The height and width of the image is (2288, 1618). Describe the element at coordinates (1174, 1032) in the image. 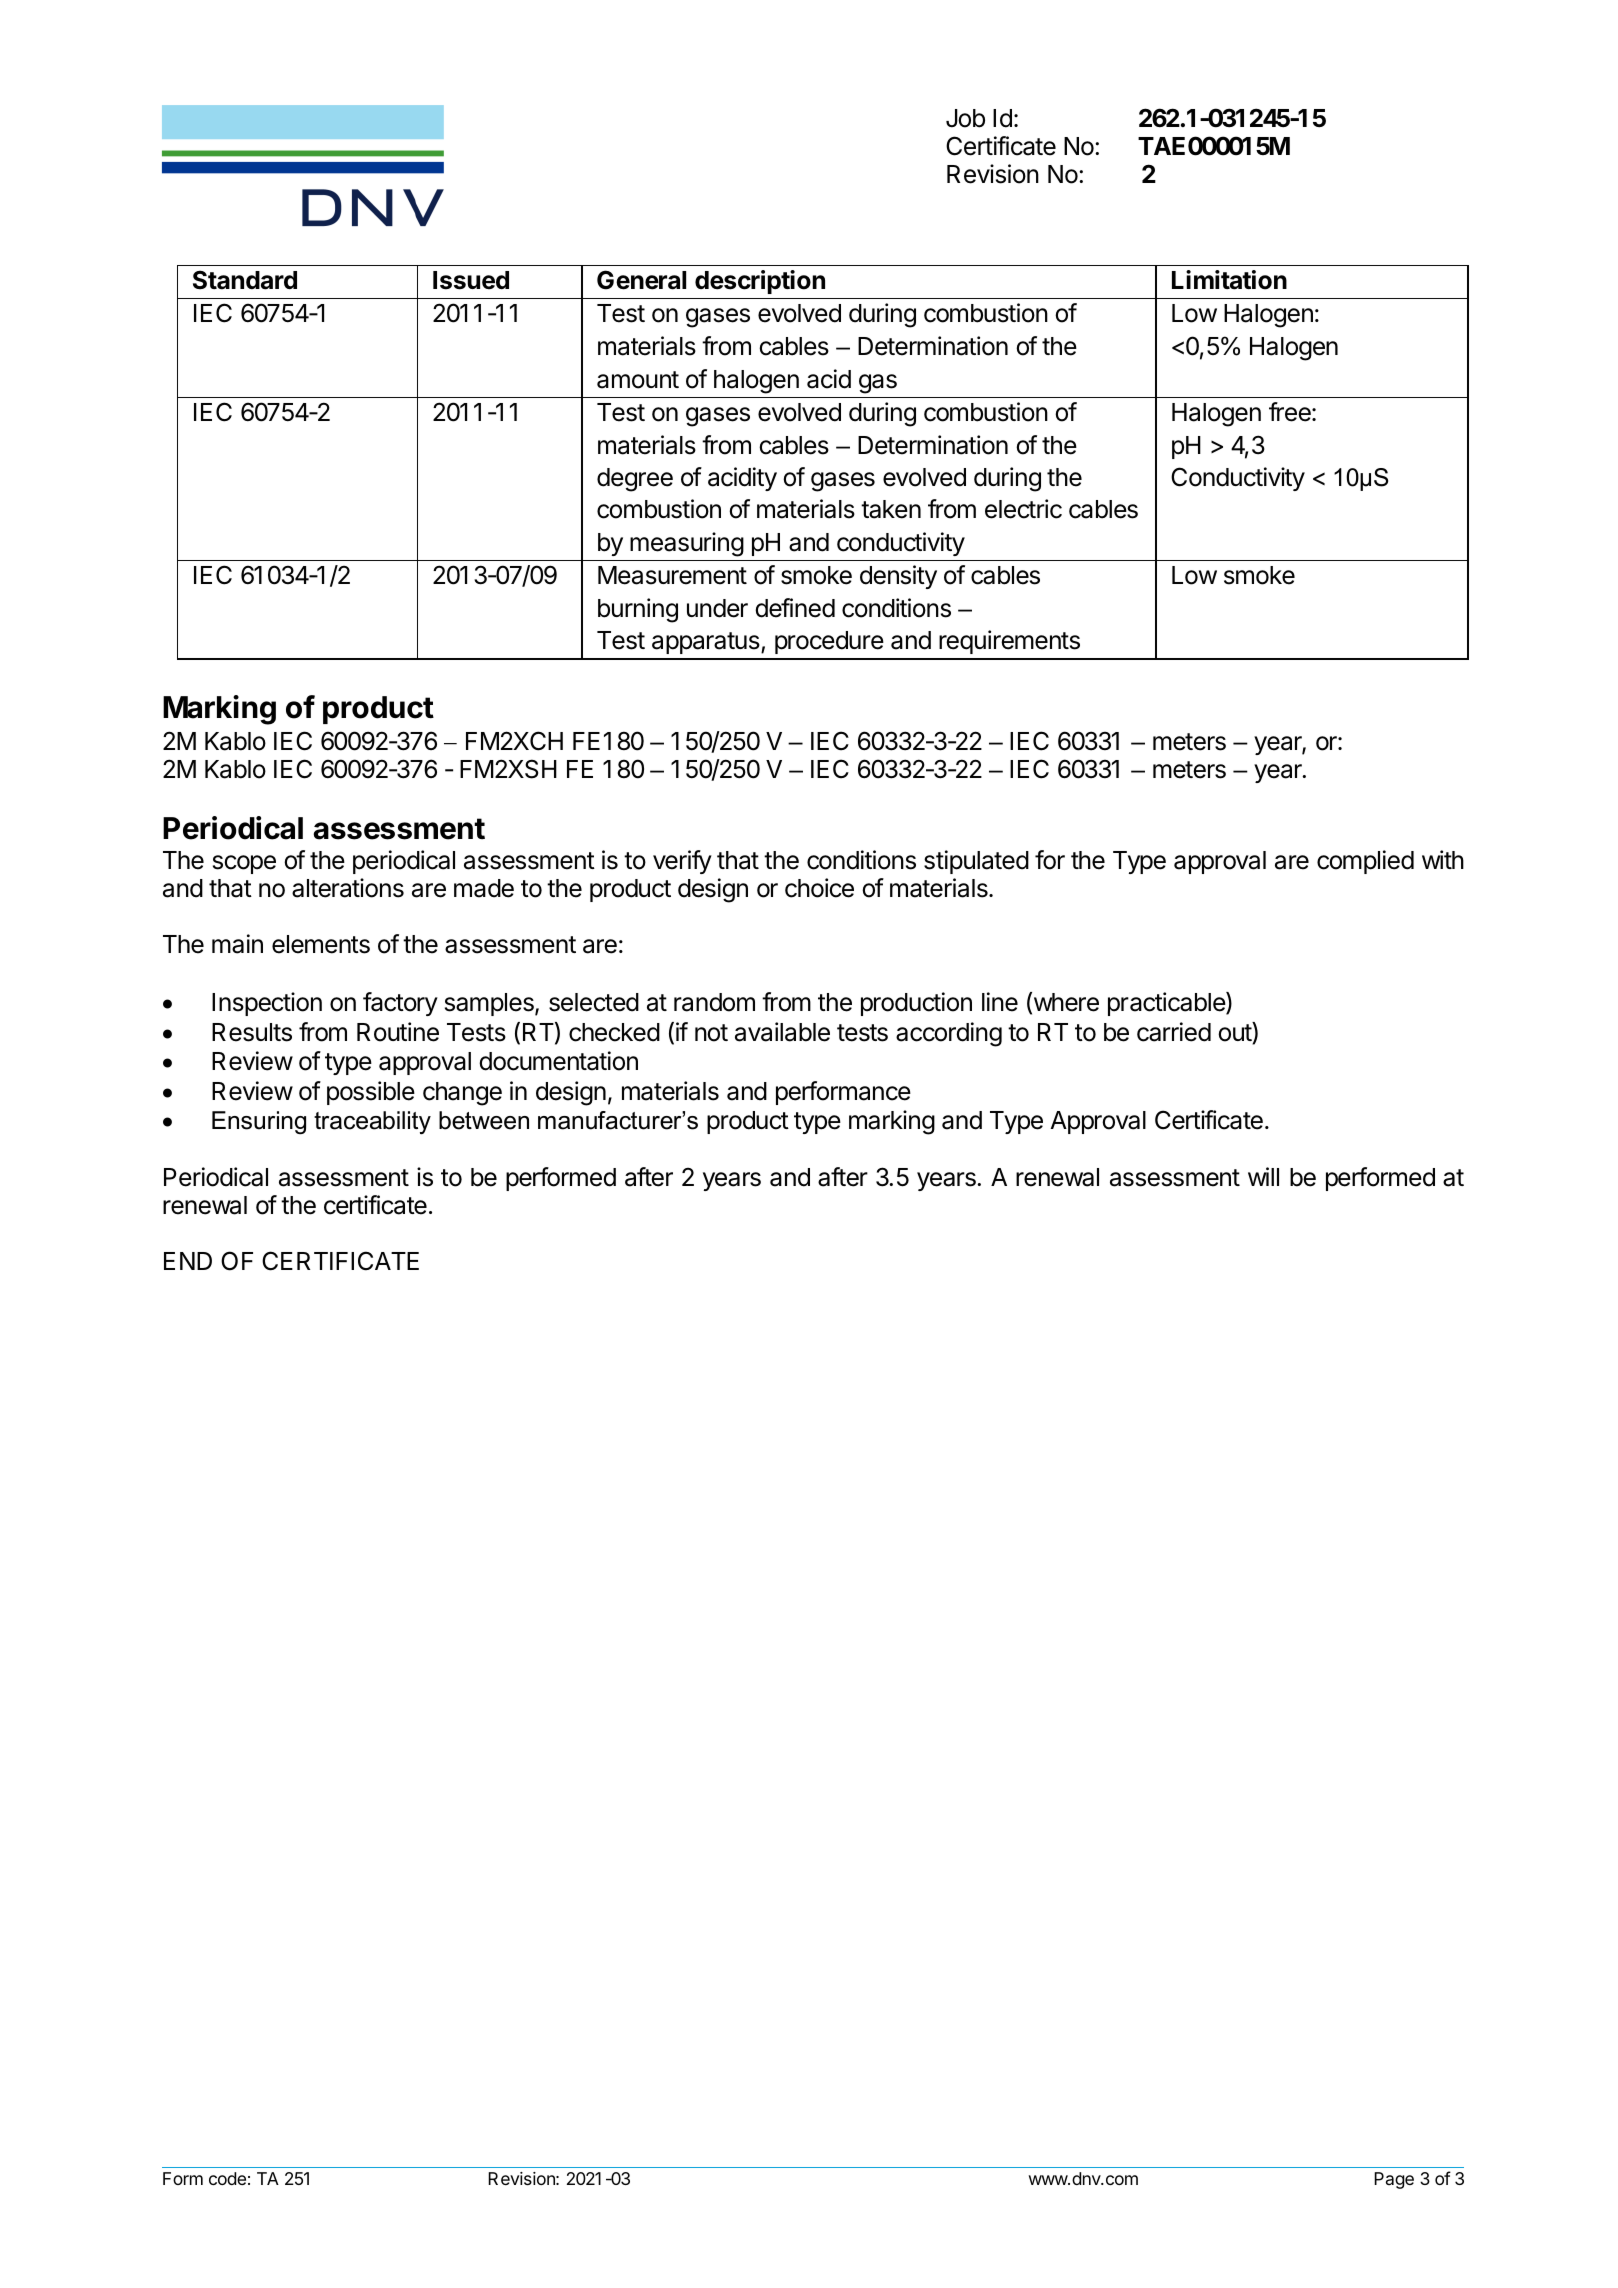

I see `carried` at that location.
